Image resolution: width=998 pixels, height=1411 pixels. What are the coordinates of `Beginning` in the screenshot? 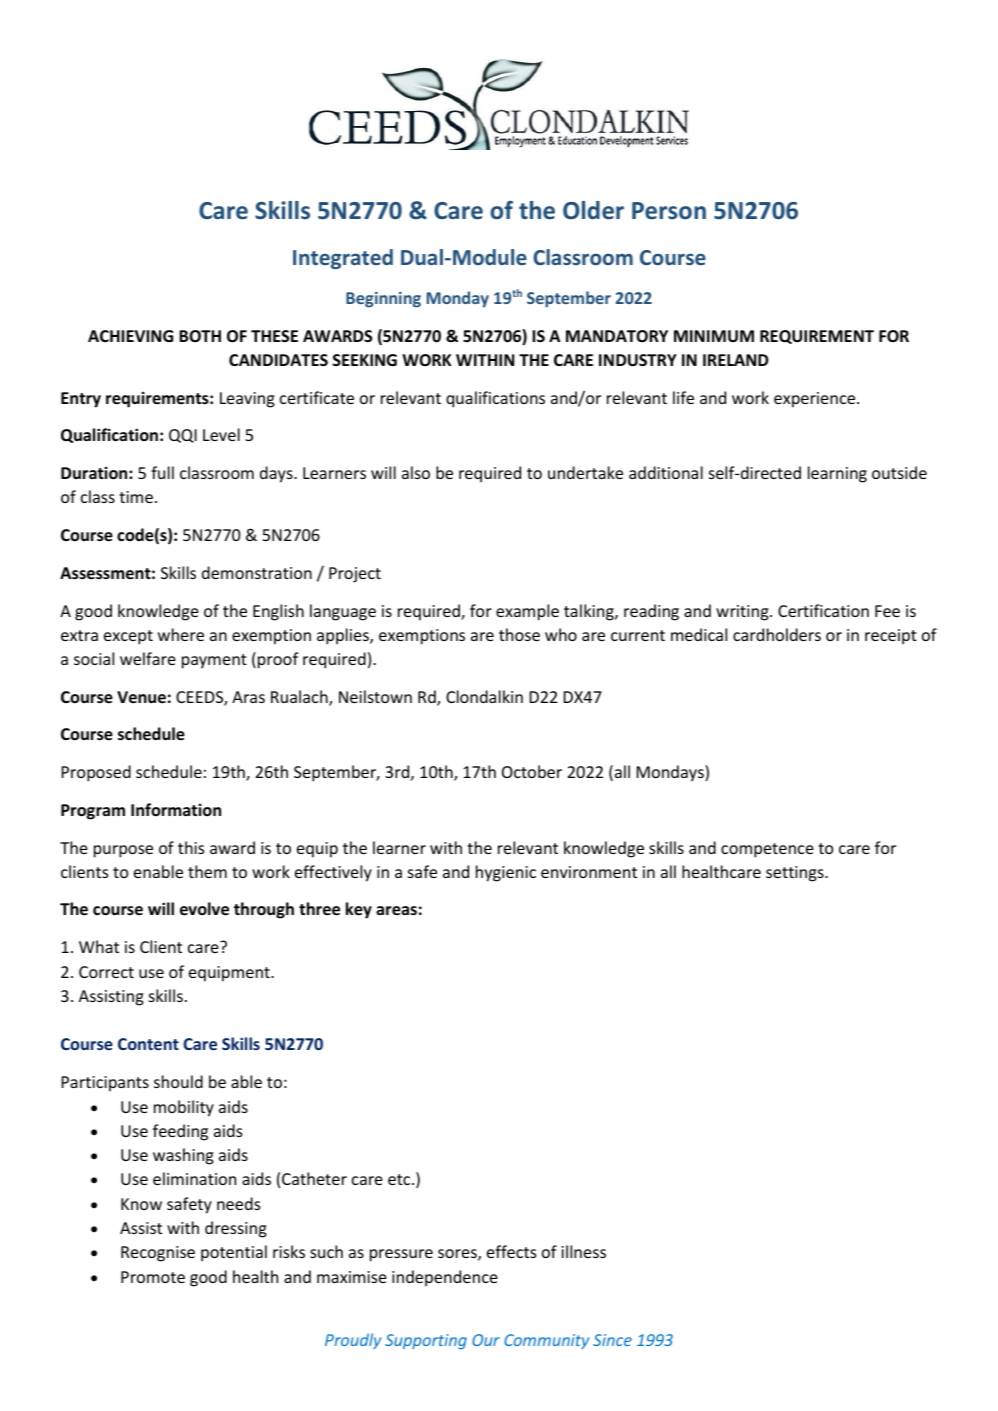 It's located at (383, 300).
